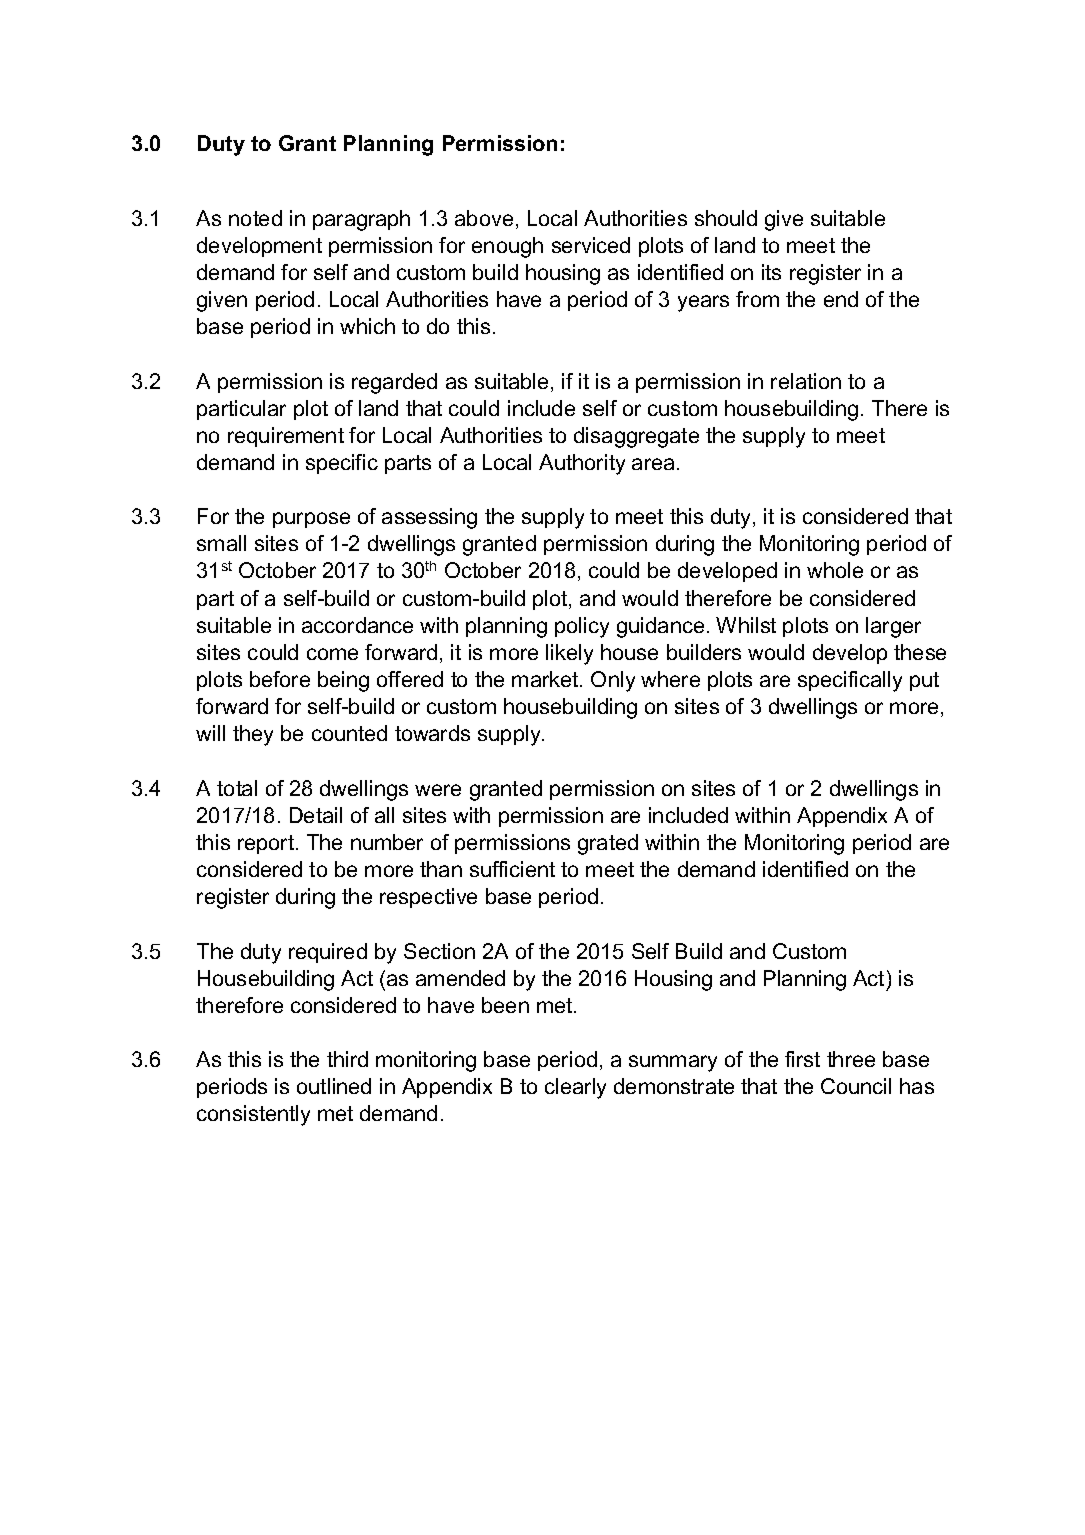  I want to click on Detail, so click(316, 815).
